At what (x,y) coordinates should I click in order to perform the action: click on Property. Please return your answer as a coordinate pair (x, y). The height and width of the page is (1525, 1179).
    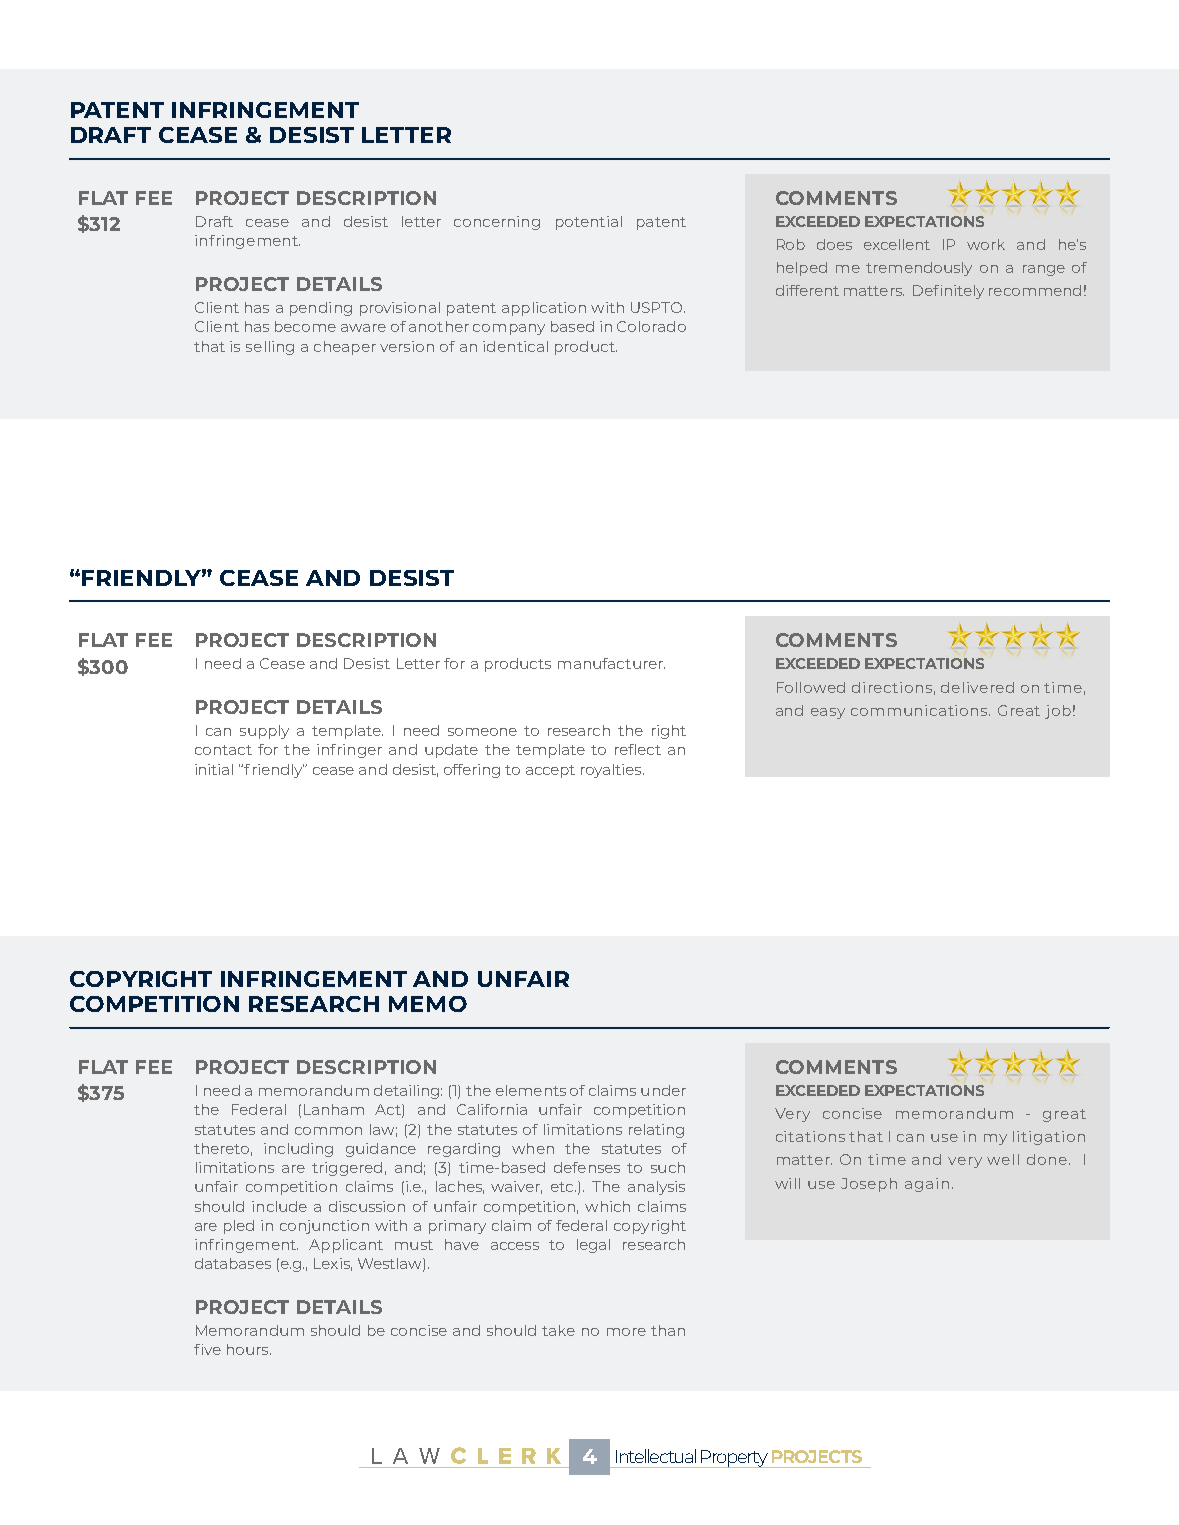
    Looking at the image, I should click on (734, 1459).
